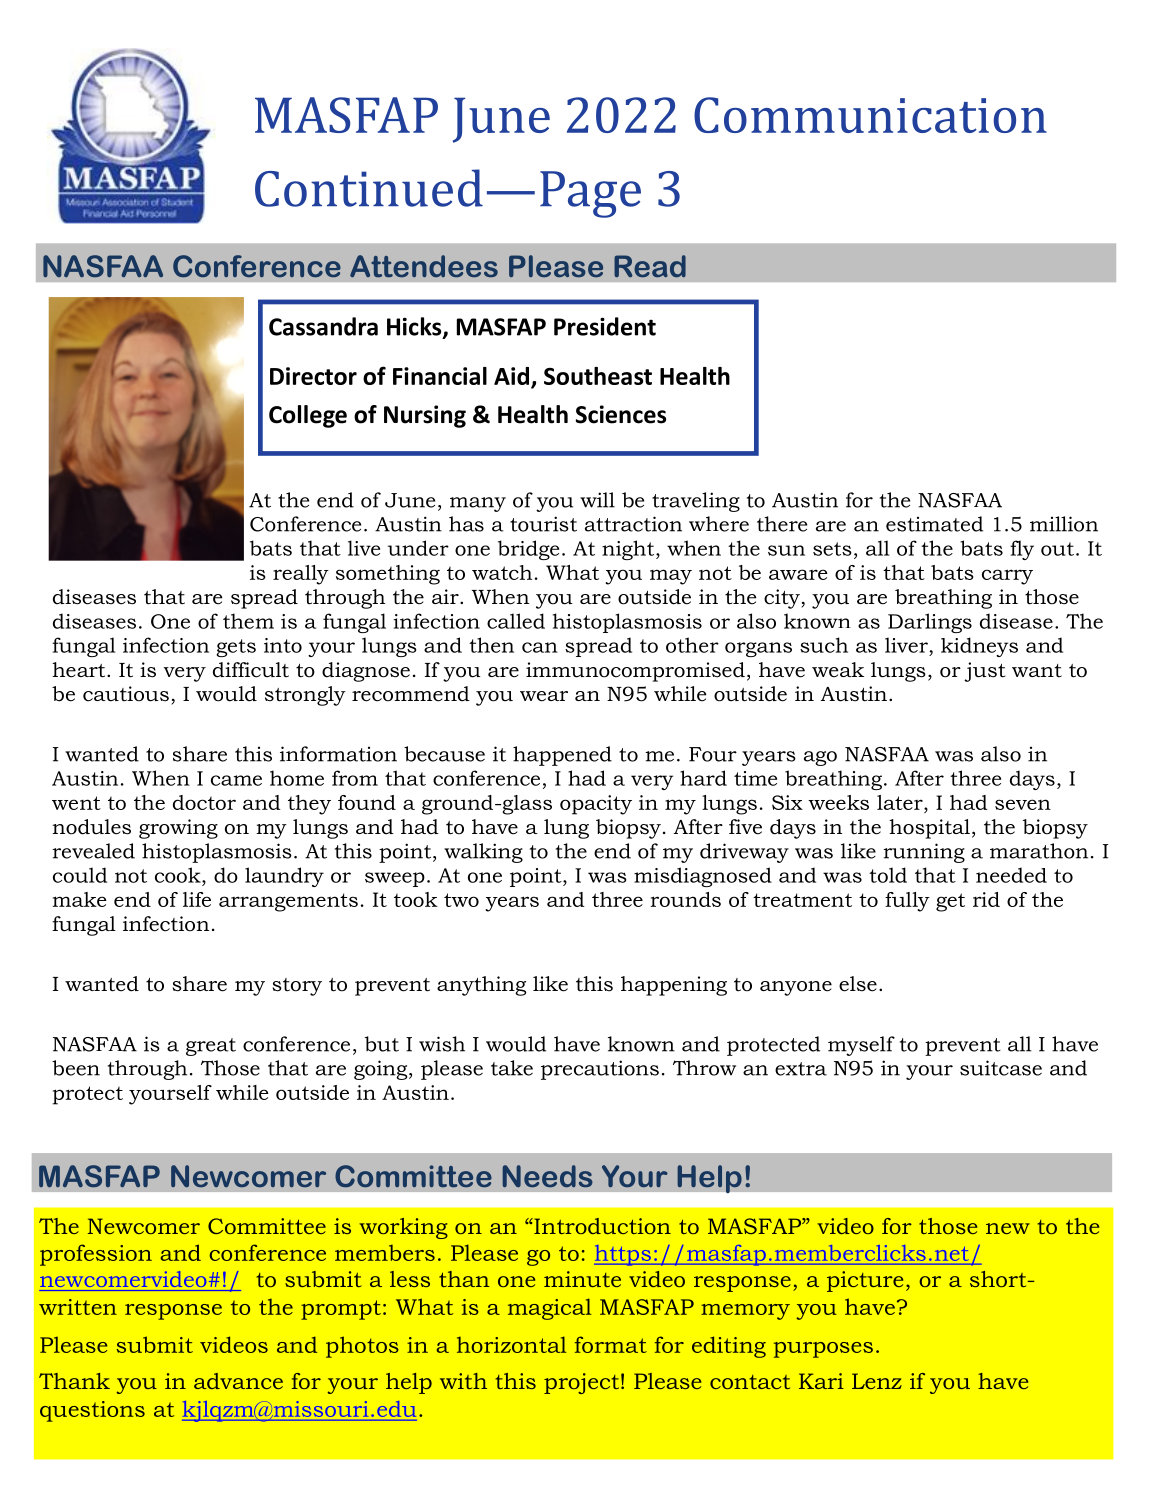  I want to click on Communication, so click(870, 115).
